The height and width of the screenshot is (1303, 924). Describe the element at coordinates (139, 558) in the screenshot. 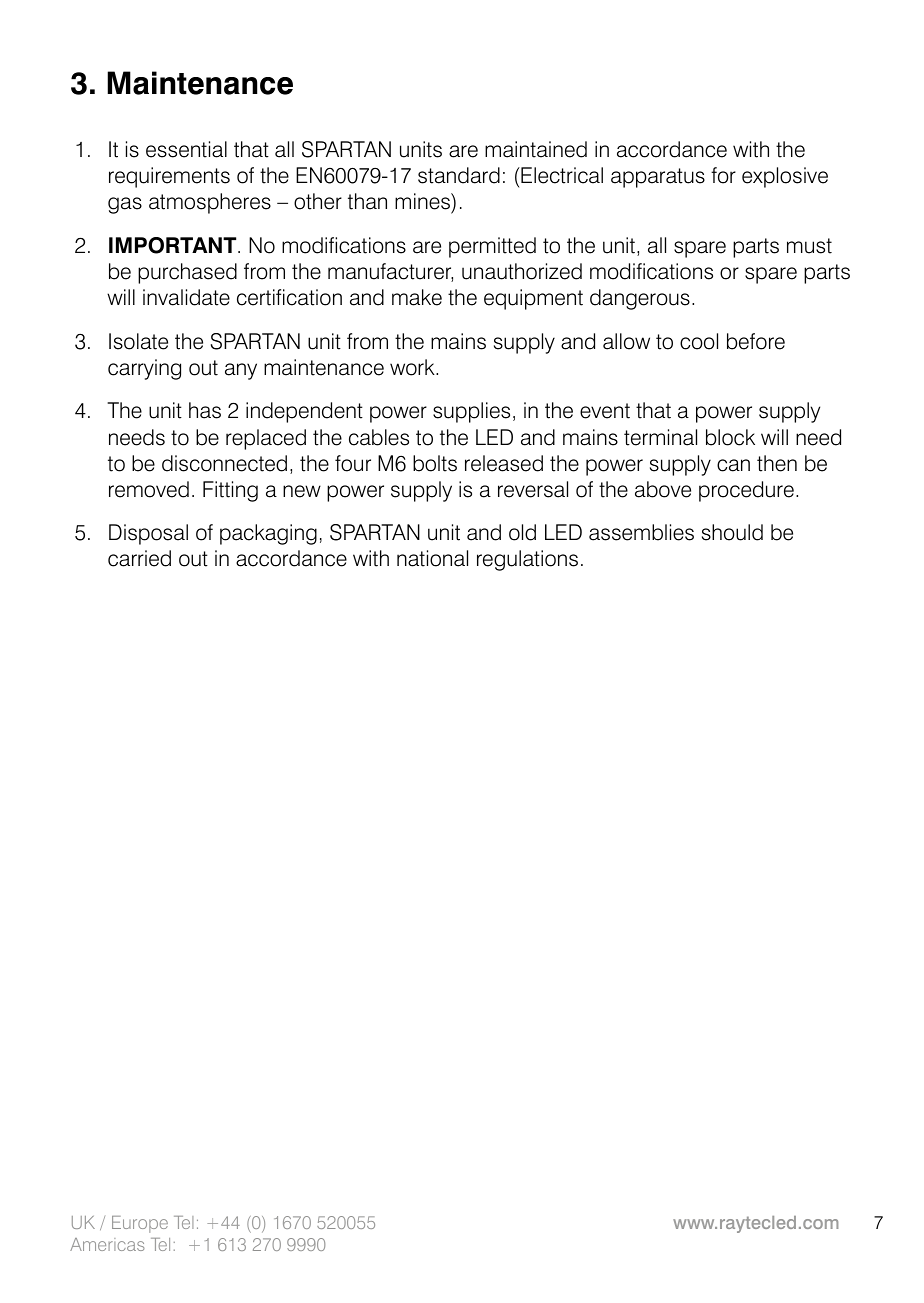

I see `carried` at that location.
